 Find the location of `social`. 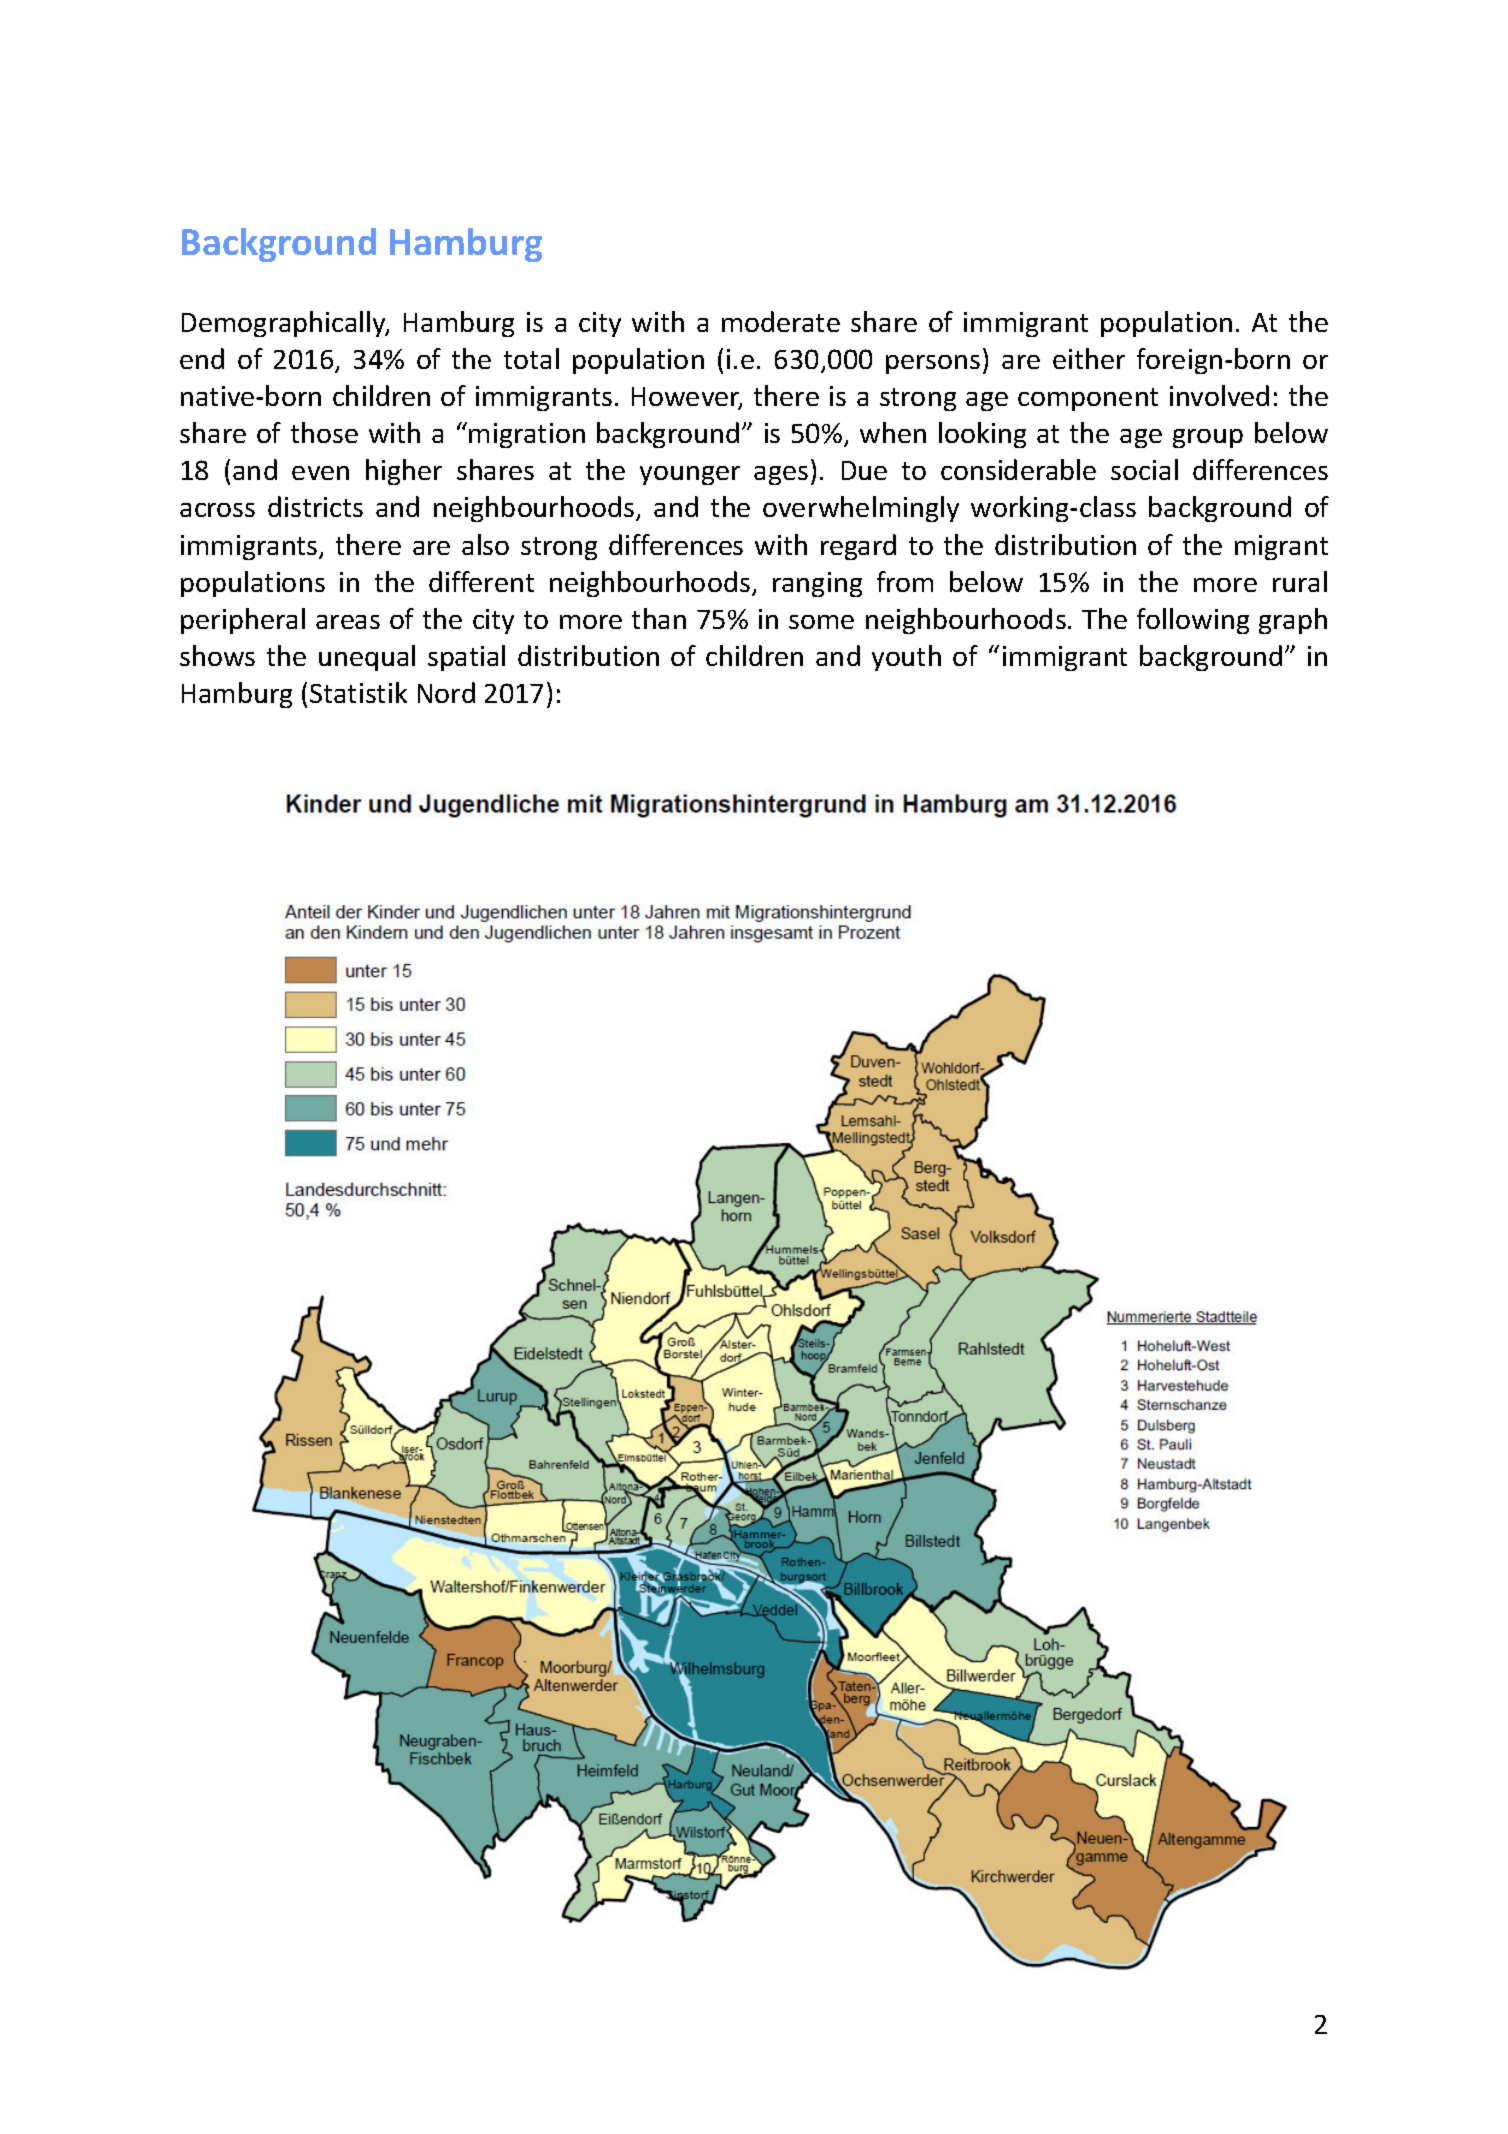

social is located at coordinates (1144, 469).
